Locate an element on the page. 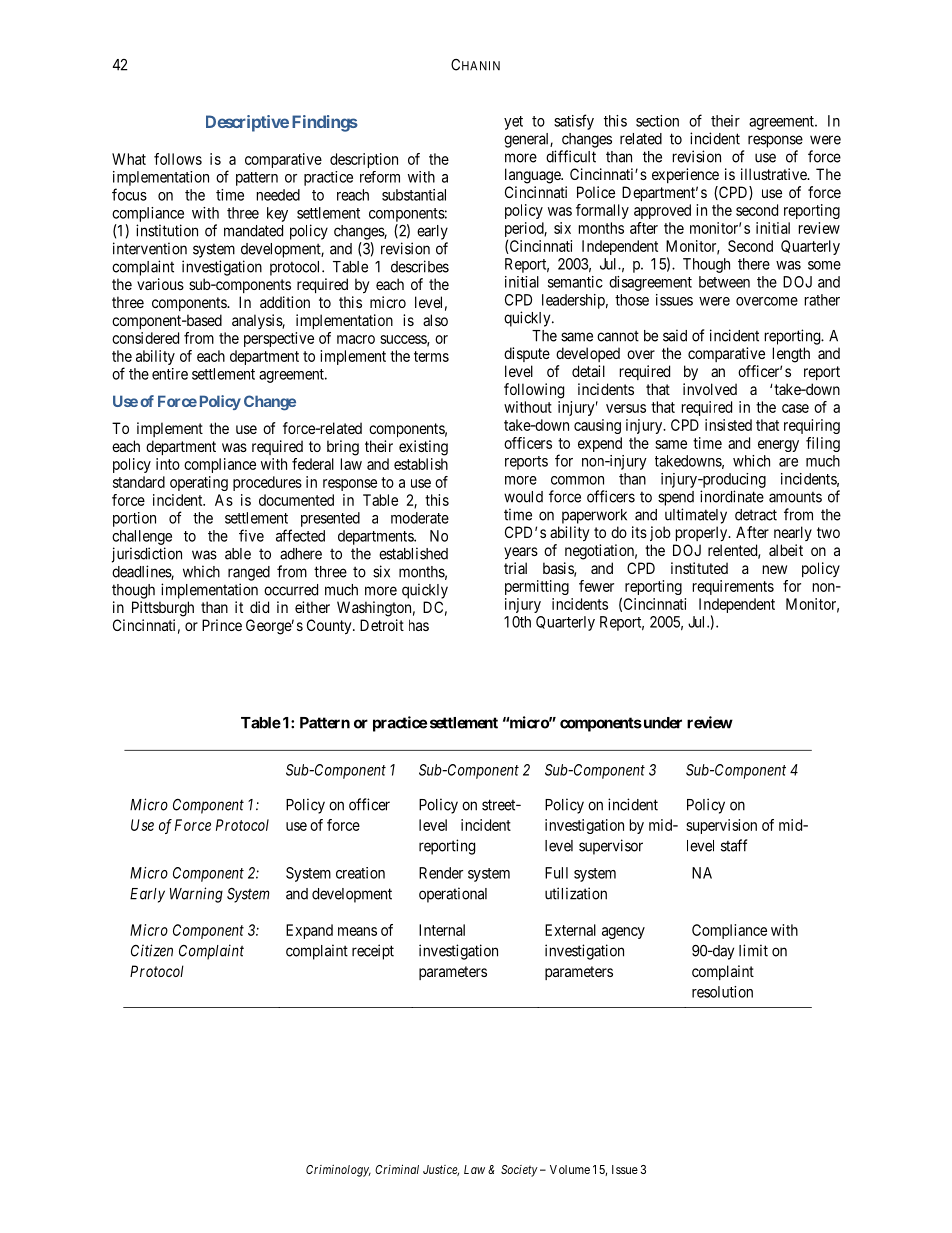  yet is located at coordinates (513, 123).
